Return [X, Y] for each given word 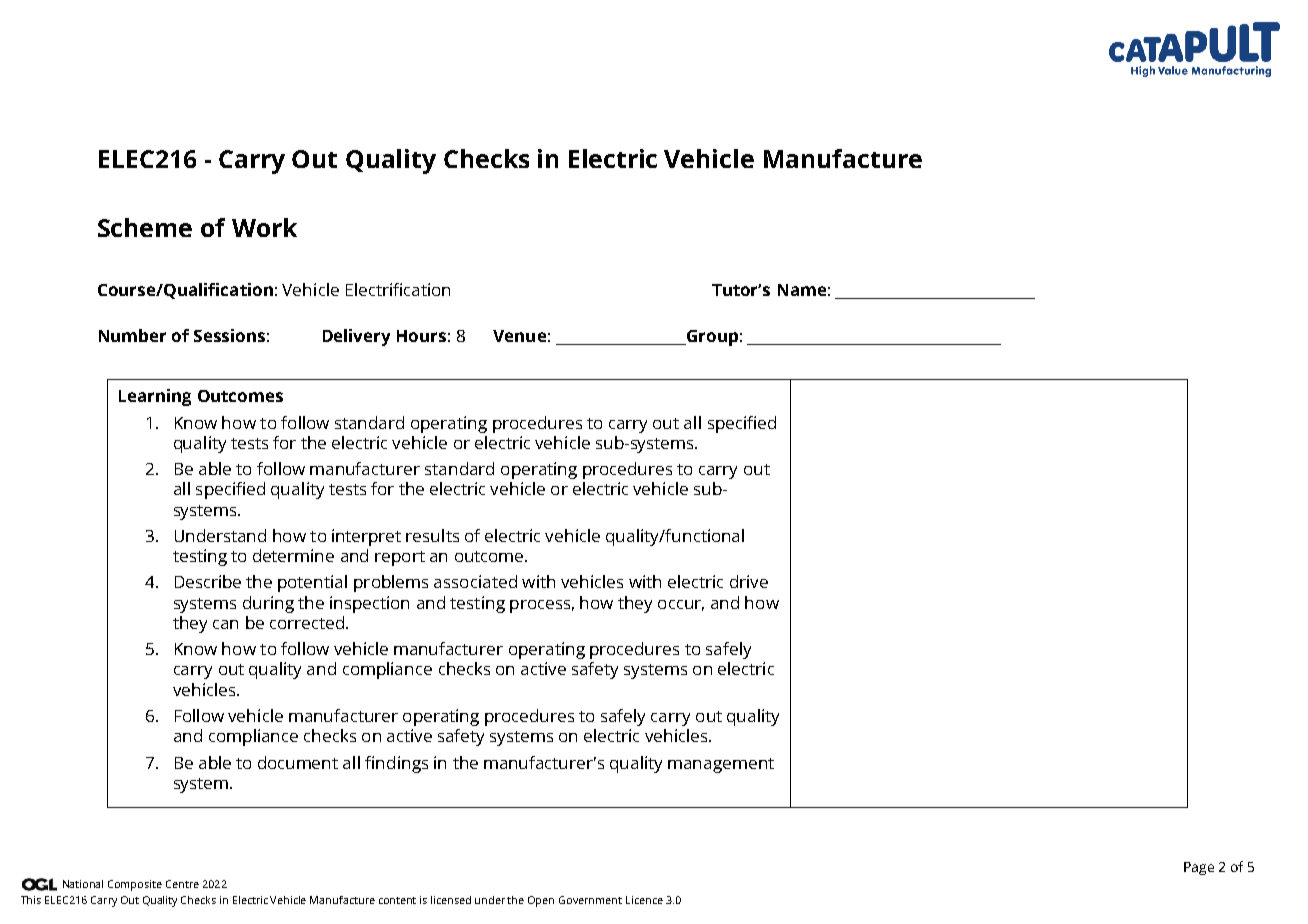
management [721, 765]
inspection [369, 604]
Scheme [145, 227]
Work [264, 227]
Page [1199, 868]
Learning [155, 397]
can [225, 624]
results [432, 535]
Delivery [356, 337]
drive [749, 581]
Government [590, 900]
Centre [182, 884]
